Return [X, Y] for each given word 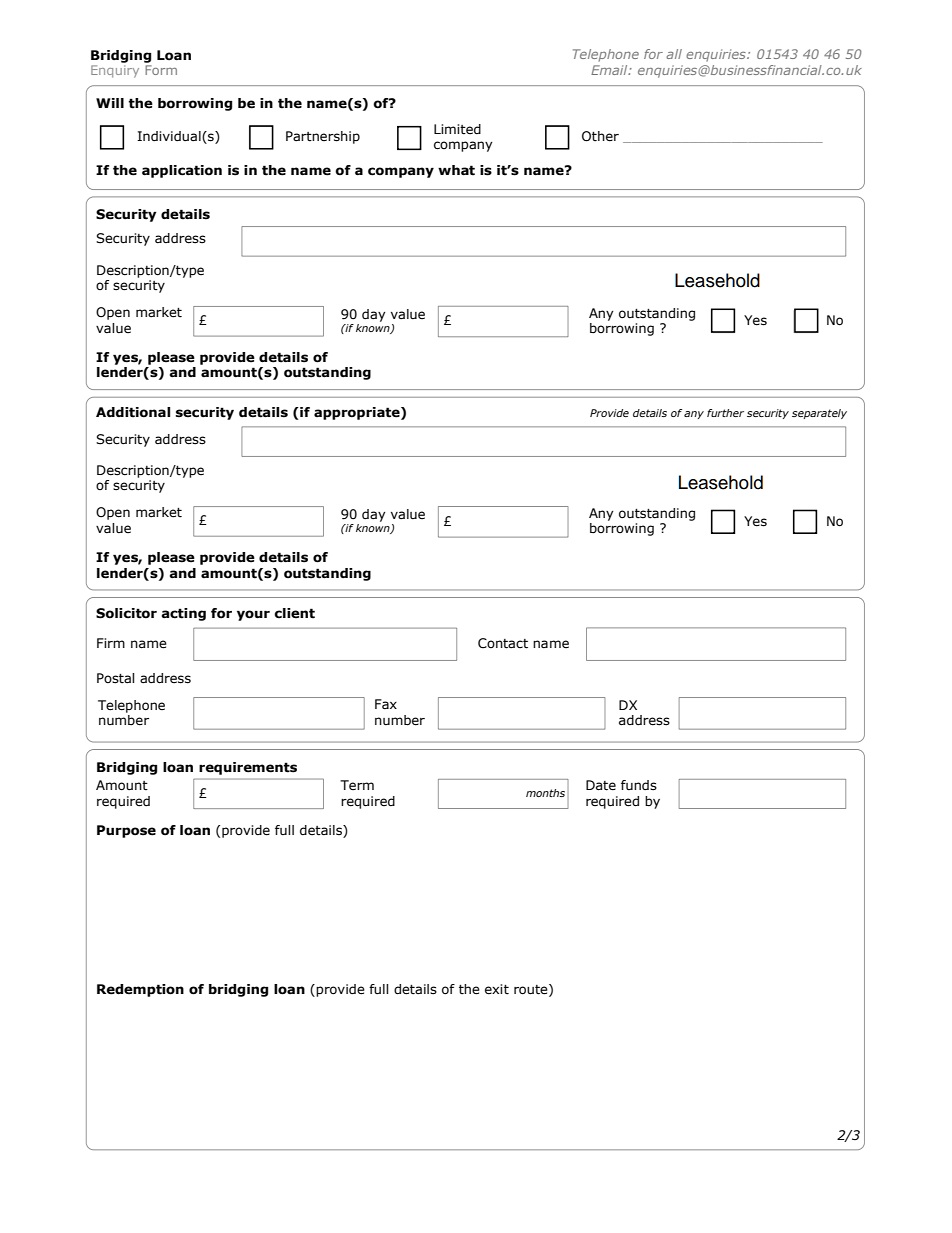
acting [184, 614]
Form [161, 70]
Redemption [140, 990]
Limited [457, 129]
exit [497, 989]
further [725, 413]
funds [639, 785]
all [674, 54]
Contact [503, 643]
